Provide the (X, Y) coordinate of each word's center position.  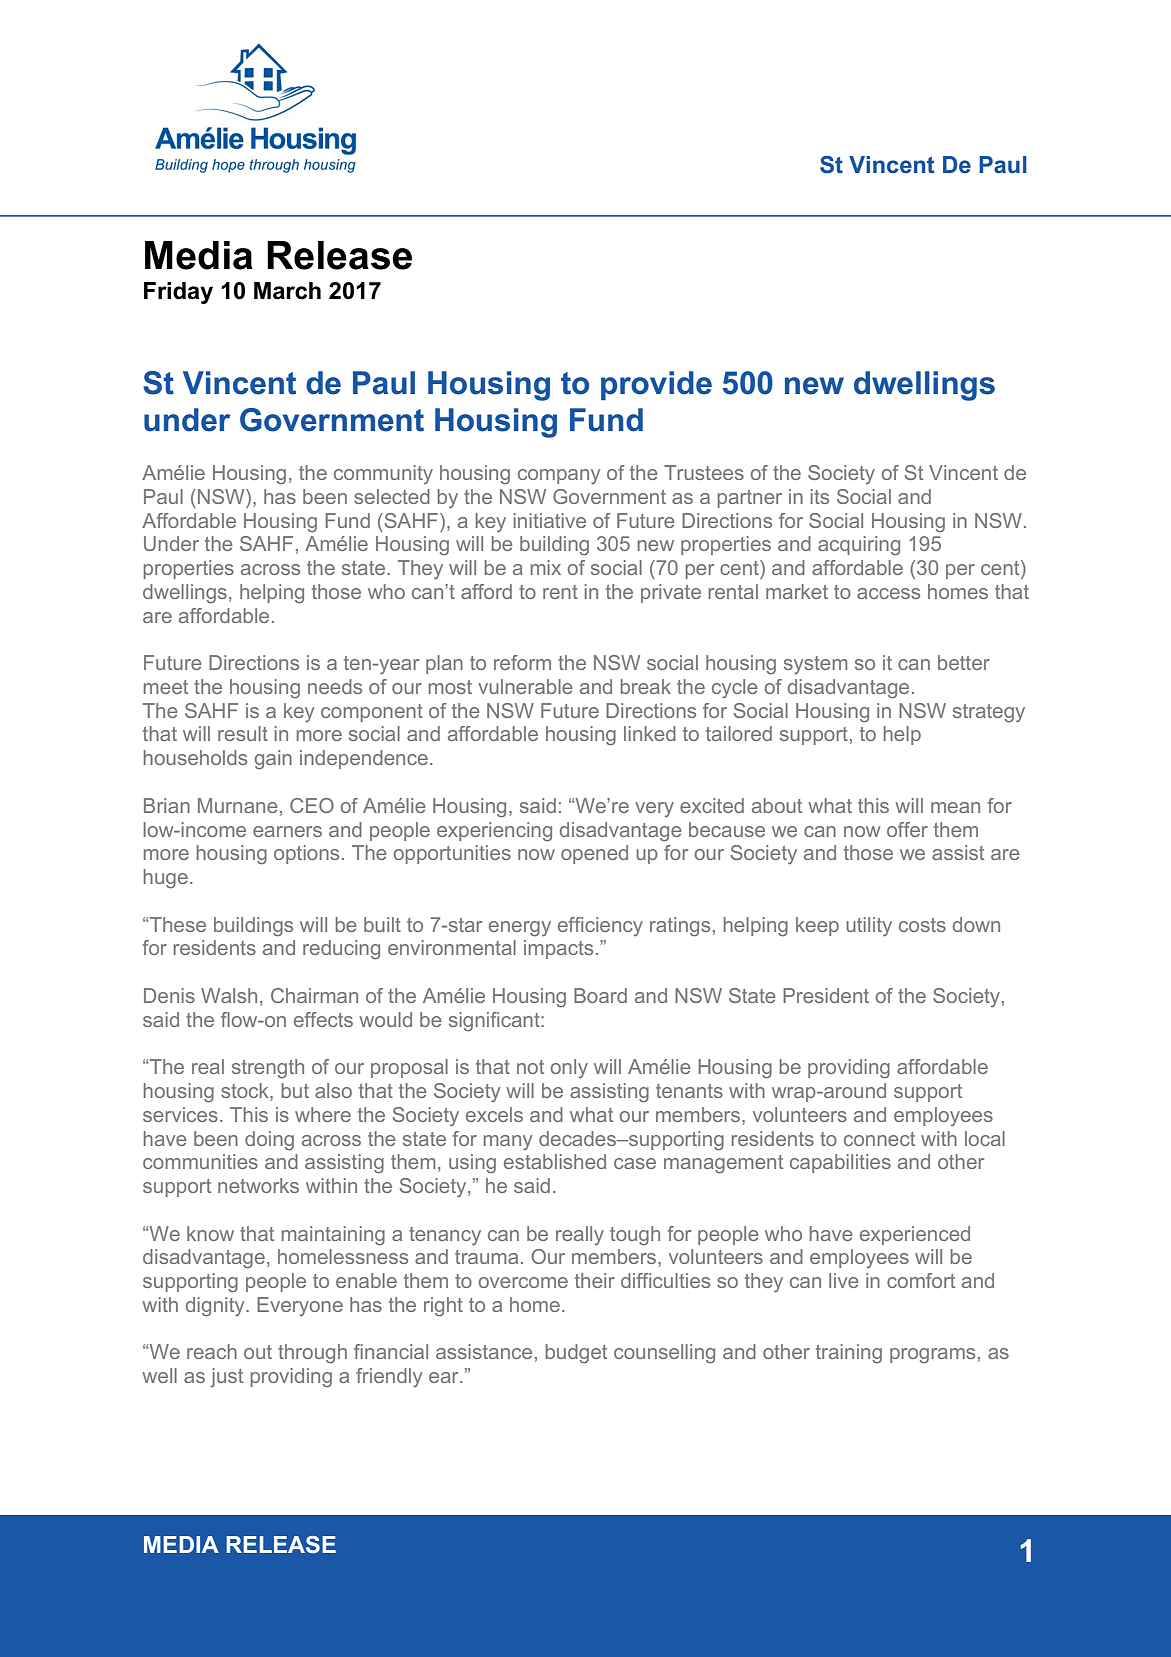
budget (576, 1353)
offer (907, 829)
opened (594, 854)
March (287, 291)
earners (287, 831)
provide (656, 385)
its (820, 496)
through (312, 1354)
